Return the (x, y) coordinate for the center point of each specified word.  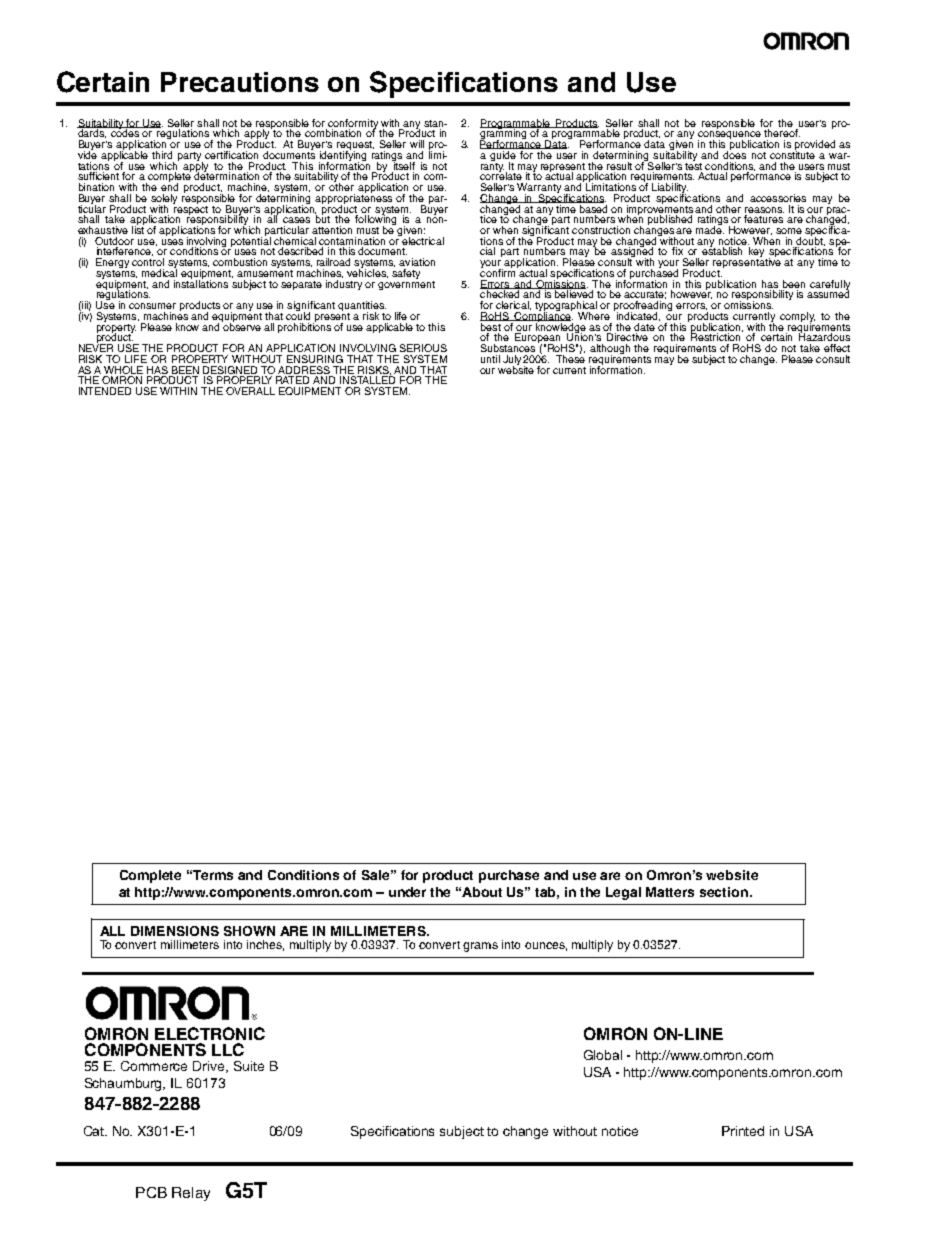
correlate (501, 175)
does (734, 154)
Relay (191, 1194)
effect (837, 348)
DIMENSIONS (175, 931)
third (162, 155)
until (490, 359)
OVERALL (250, 391)
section (724, 892)
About (482, 892)
